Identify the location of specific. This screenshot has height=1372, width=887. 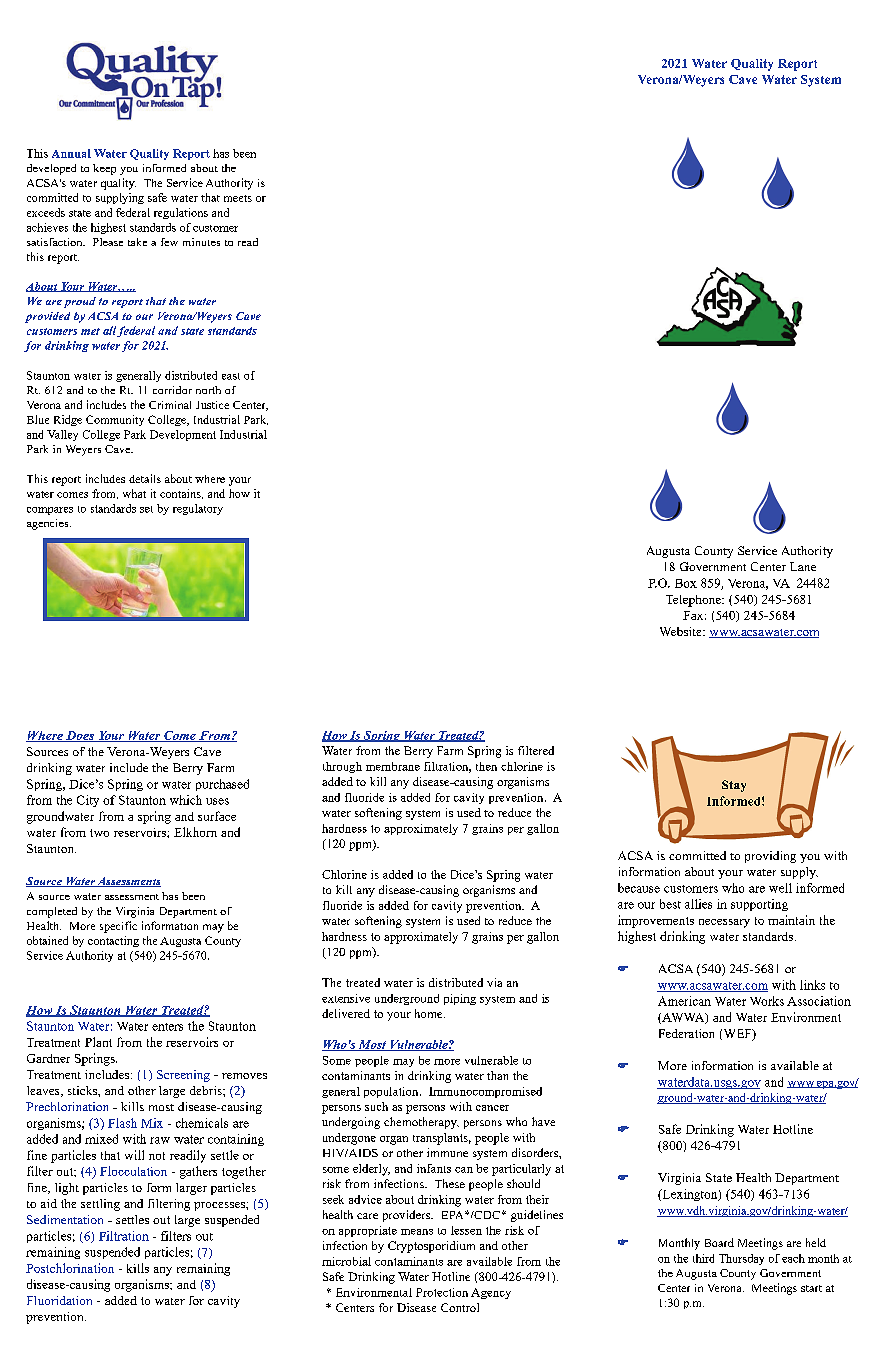
(118, 927).
